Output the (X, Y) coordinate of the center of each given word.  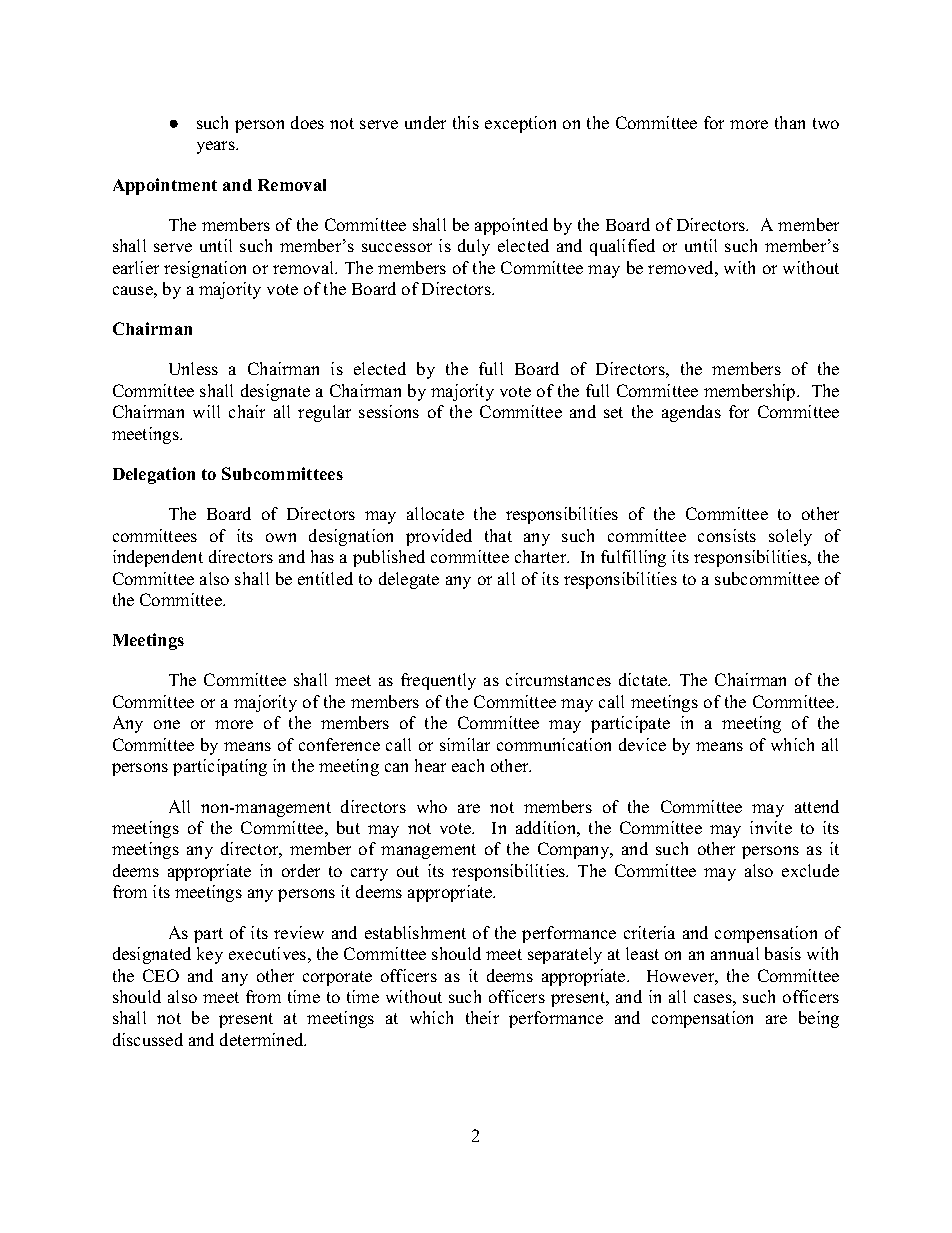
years (217, 147)
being (819, 1019)
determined (263, 1039)
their (482, 1017)
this (466, 122)
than (790, 122)
